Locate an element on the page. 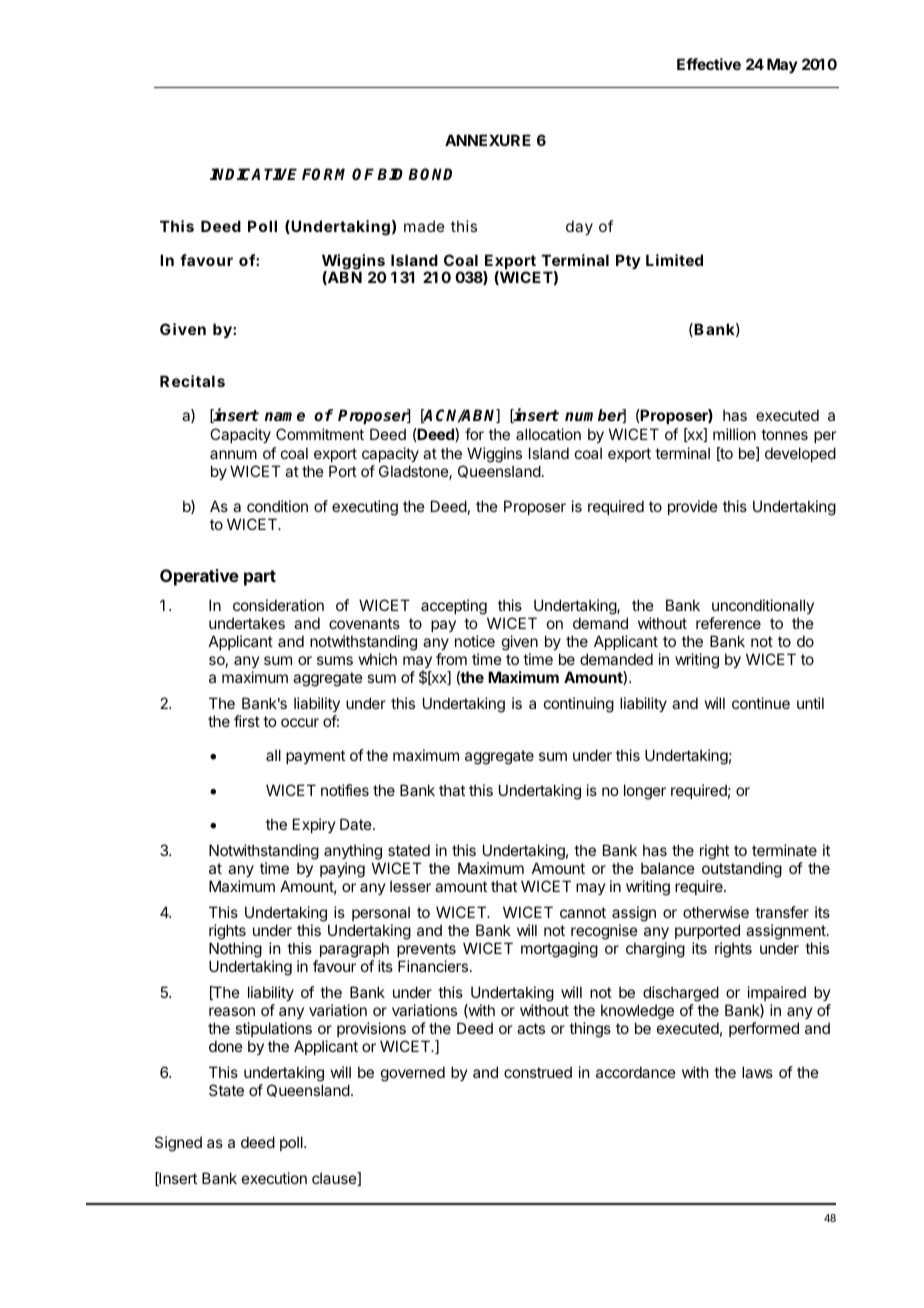 The height and width of the document is (1308, 924). reference is located at coordinates (728, 623).
